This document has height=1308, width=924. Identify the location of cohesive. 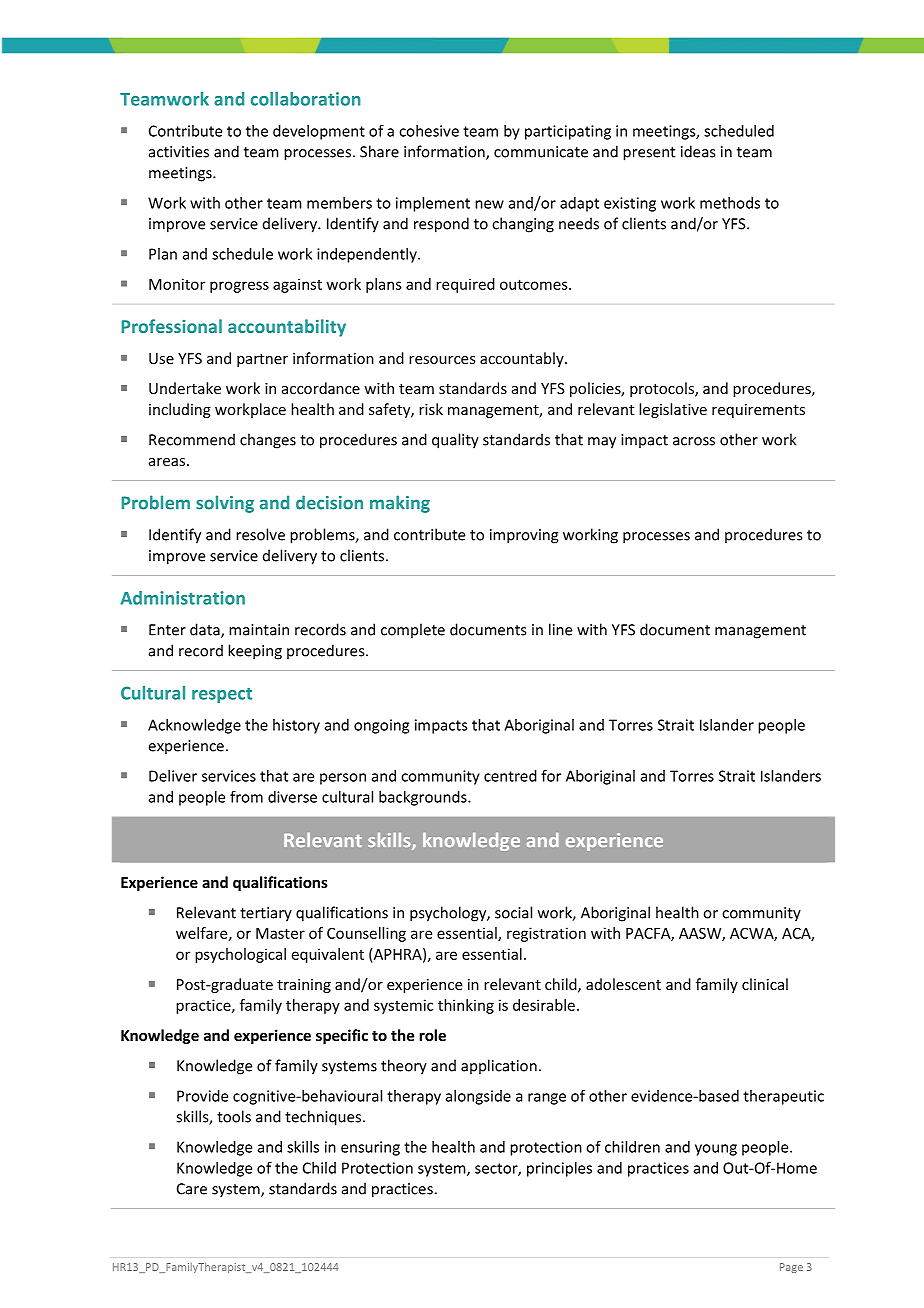
(429, 131).
